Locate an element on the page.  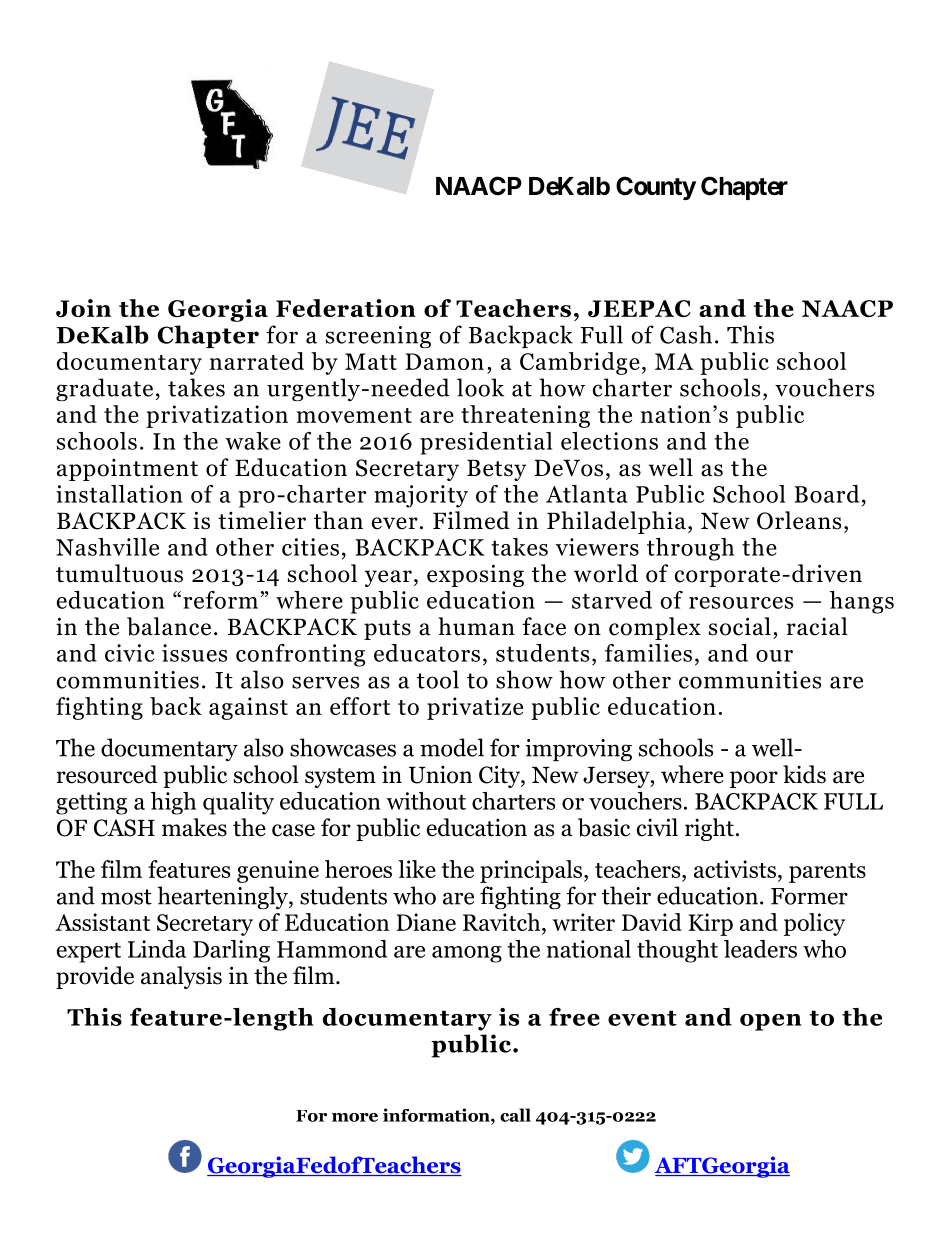
information is located at coordinates (437, 1115).
